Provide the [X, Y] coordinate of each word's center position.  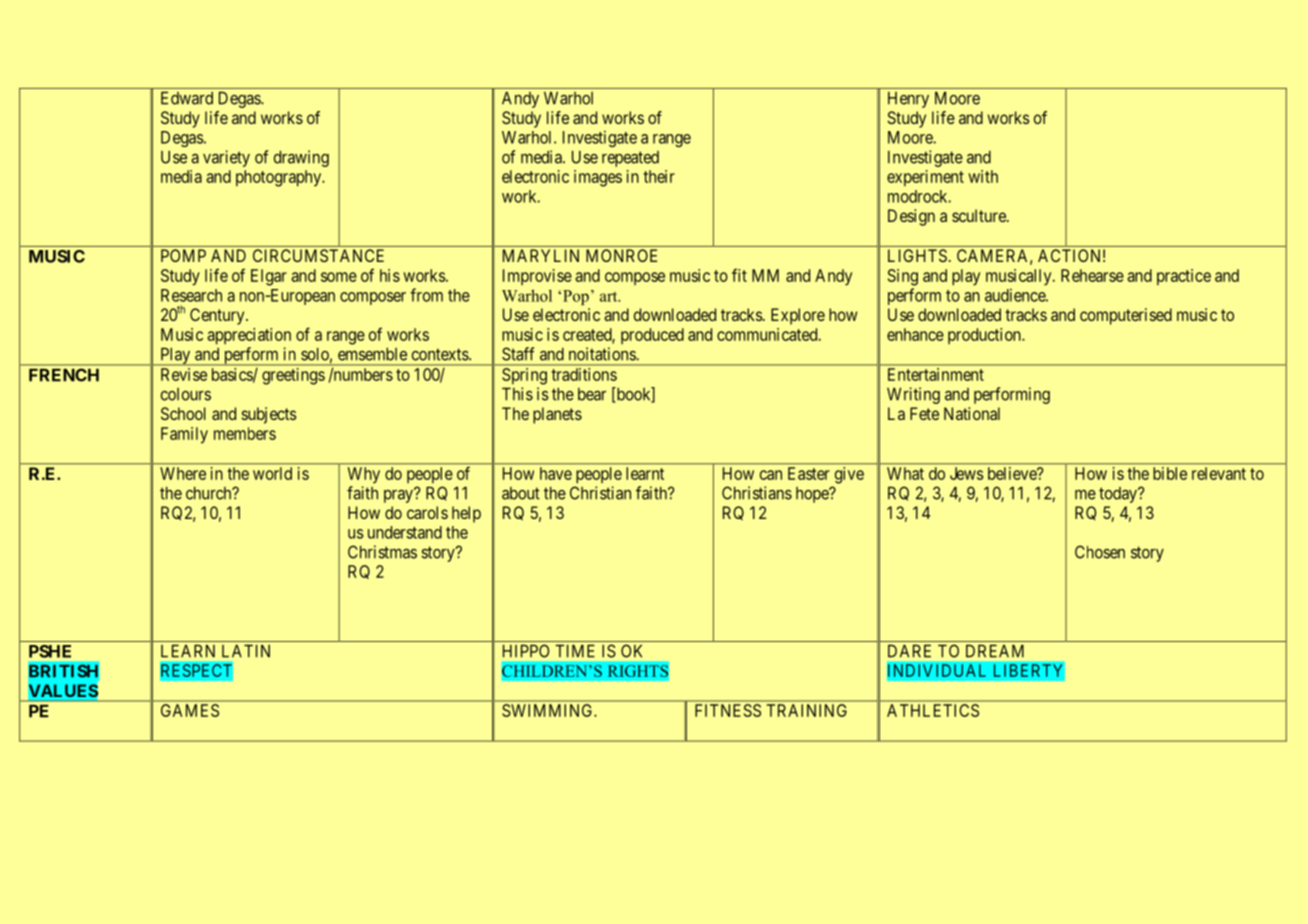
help [466, 514]
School [183, 413]
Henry [908, 100]
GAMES [190, 710]
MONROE [621, 255]
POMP [183, 255]
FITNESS [728, 710]
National [972, 413]
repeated [630, 159]
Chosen [1100, 552]
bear [592, 394]
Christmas [382, 552]
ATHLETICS [933, 710]
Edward [187, 98]
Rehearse [1092, 275]
